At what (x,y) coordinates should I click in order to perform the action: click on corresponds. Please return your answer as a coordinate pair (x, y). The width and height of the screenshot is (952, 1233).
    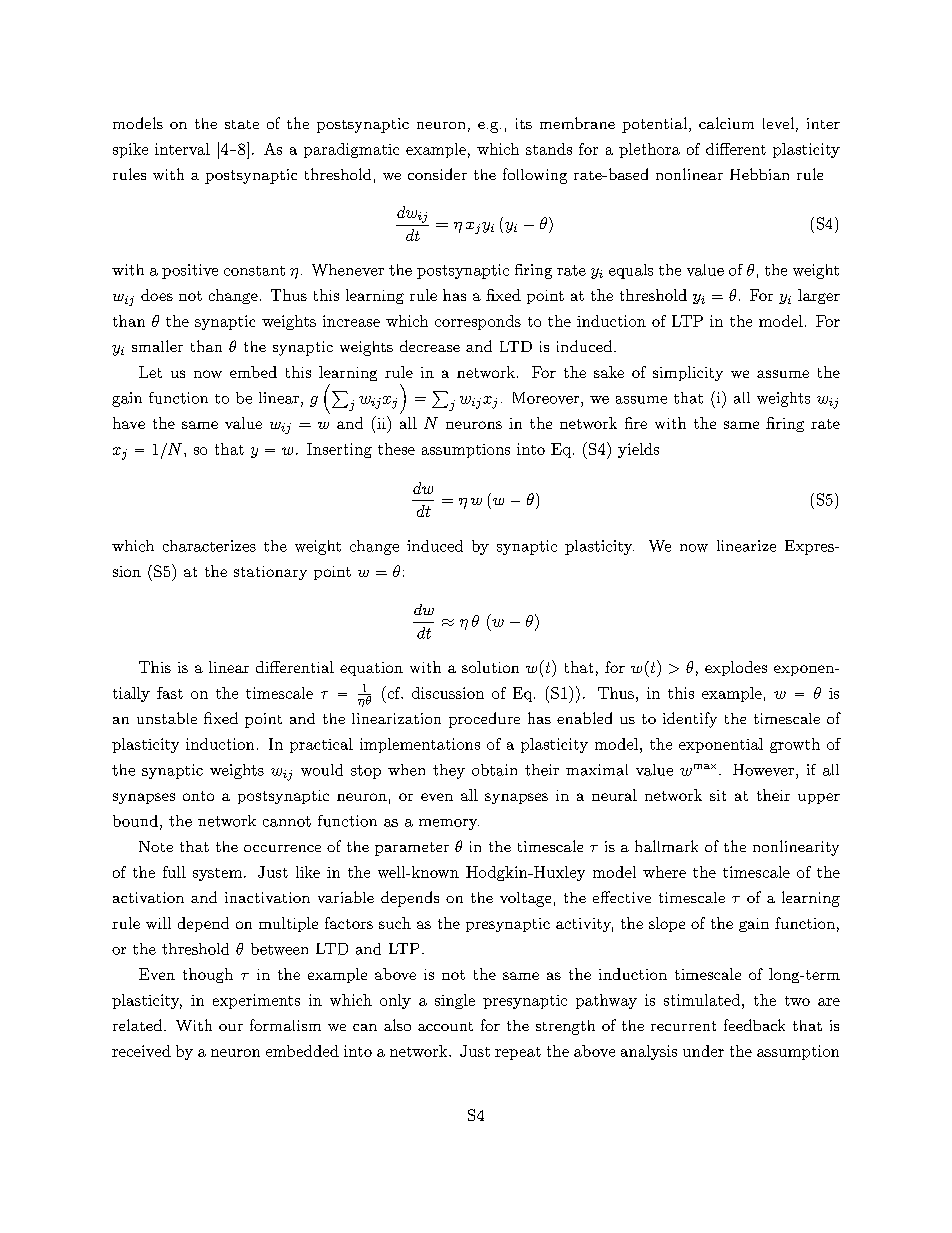
    Looking at the image, I should click on (478, 322).
